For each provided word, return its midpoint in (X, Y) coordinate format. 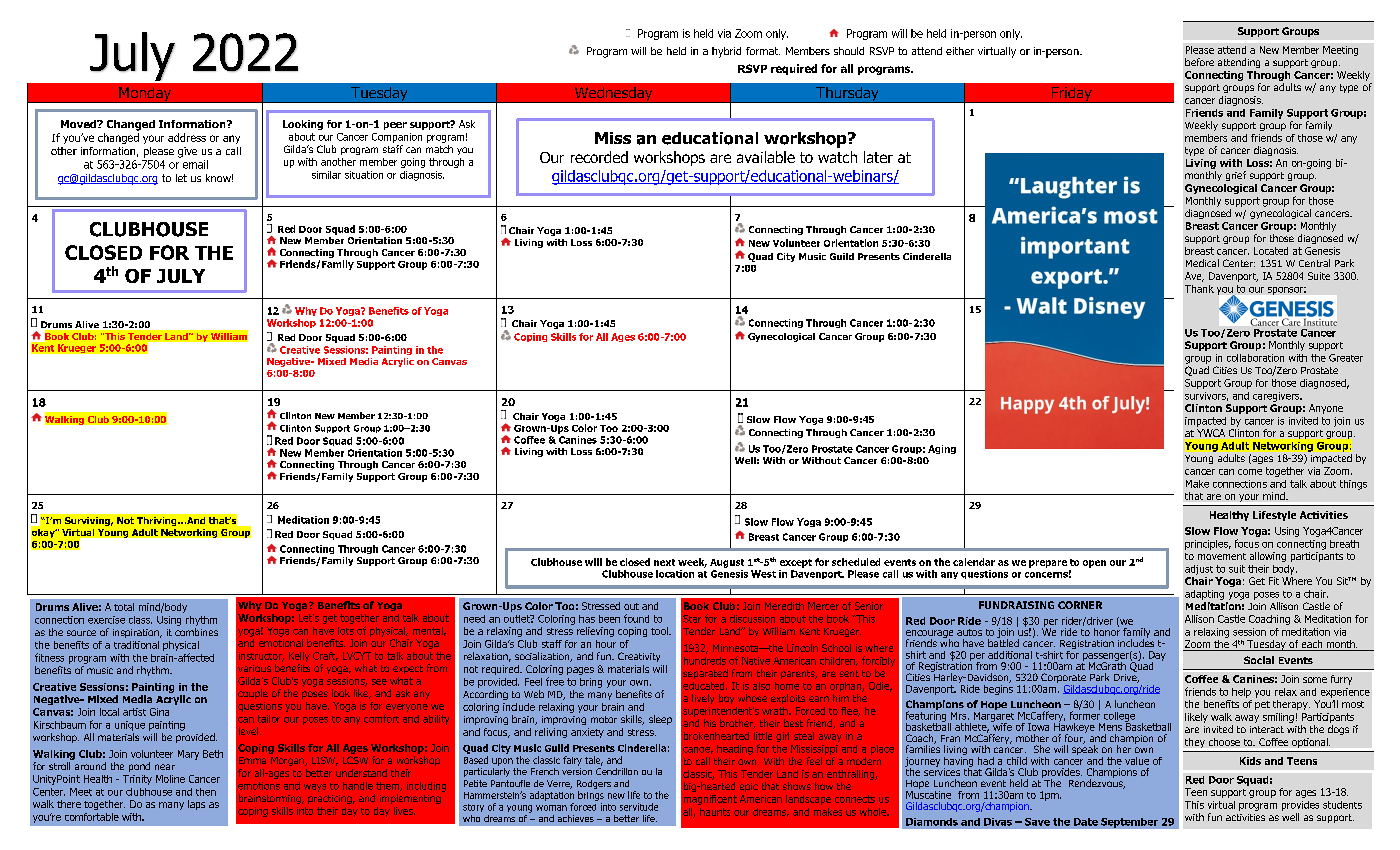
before (1199, 62)
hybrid (726, 52)
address (187, 137)
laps (196, 805)
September (1129, 823)
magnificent (710, 800)
